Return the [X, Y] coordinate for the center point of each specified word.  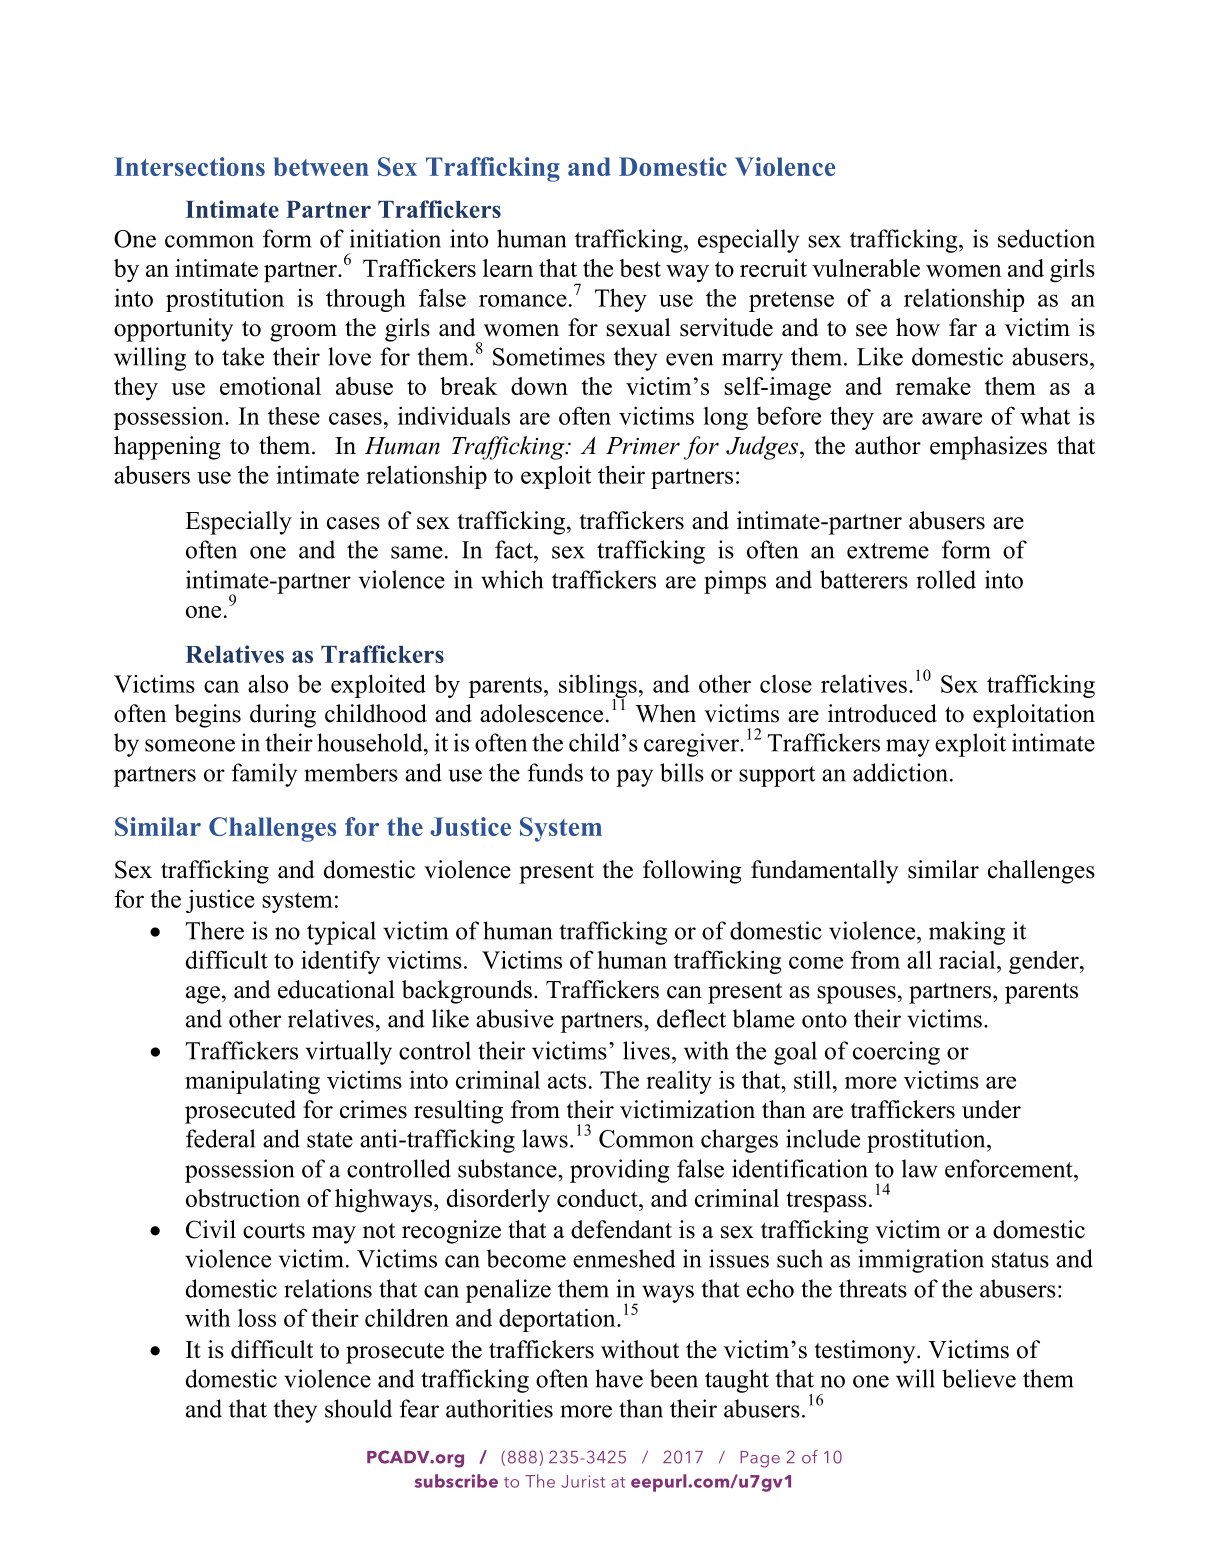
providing [620, 1171]
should [358, 1408]
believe [979, 1378]
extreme [888, 551]
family [264, 775]
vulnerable [866, 268]
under [991, 1109]
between [321, 166]
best [640, 268]
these [294, 416]
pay [634, 778]
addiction [900, 772]
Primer [643, 446]
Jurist [583, 1481]
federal [220, 1138]
